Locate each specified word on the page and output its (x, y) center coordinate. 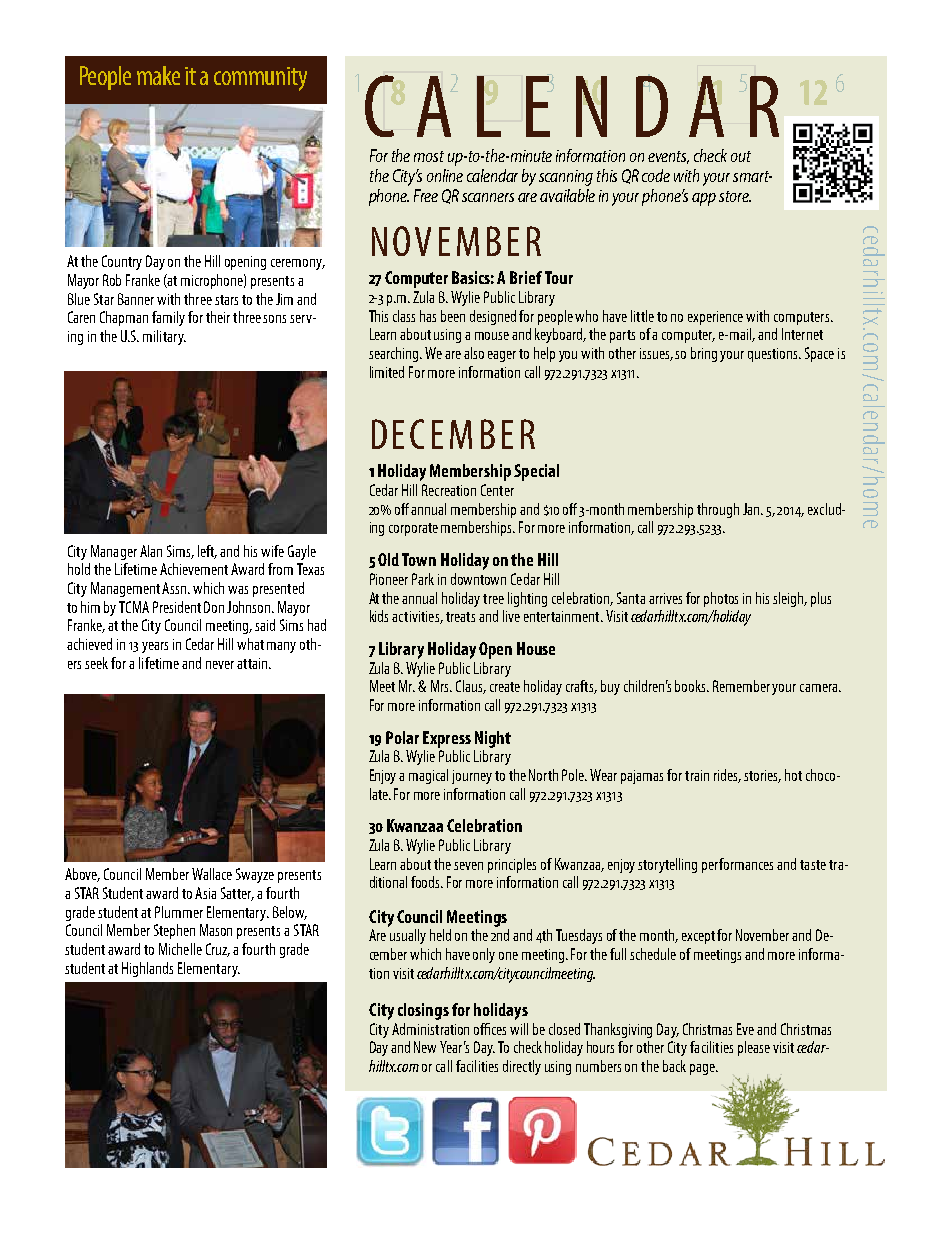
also (474, 353)
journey (472, 777)
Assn (175, 588)
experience (715, 318)
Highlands (147, 969)
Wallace (212, 874)
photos (721, 599)
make (158, 75)
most (429, 156)
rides (727, 776)
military (164, 337)
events (668, 157)
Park (423, 579)
